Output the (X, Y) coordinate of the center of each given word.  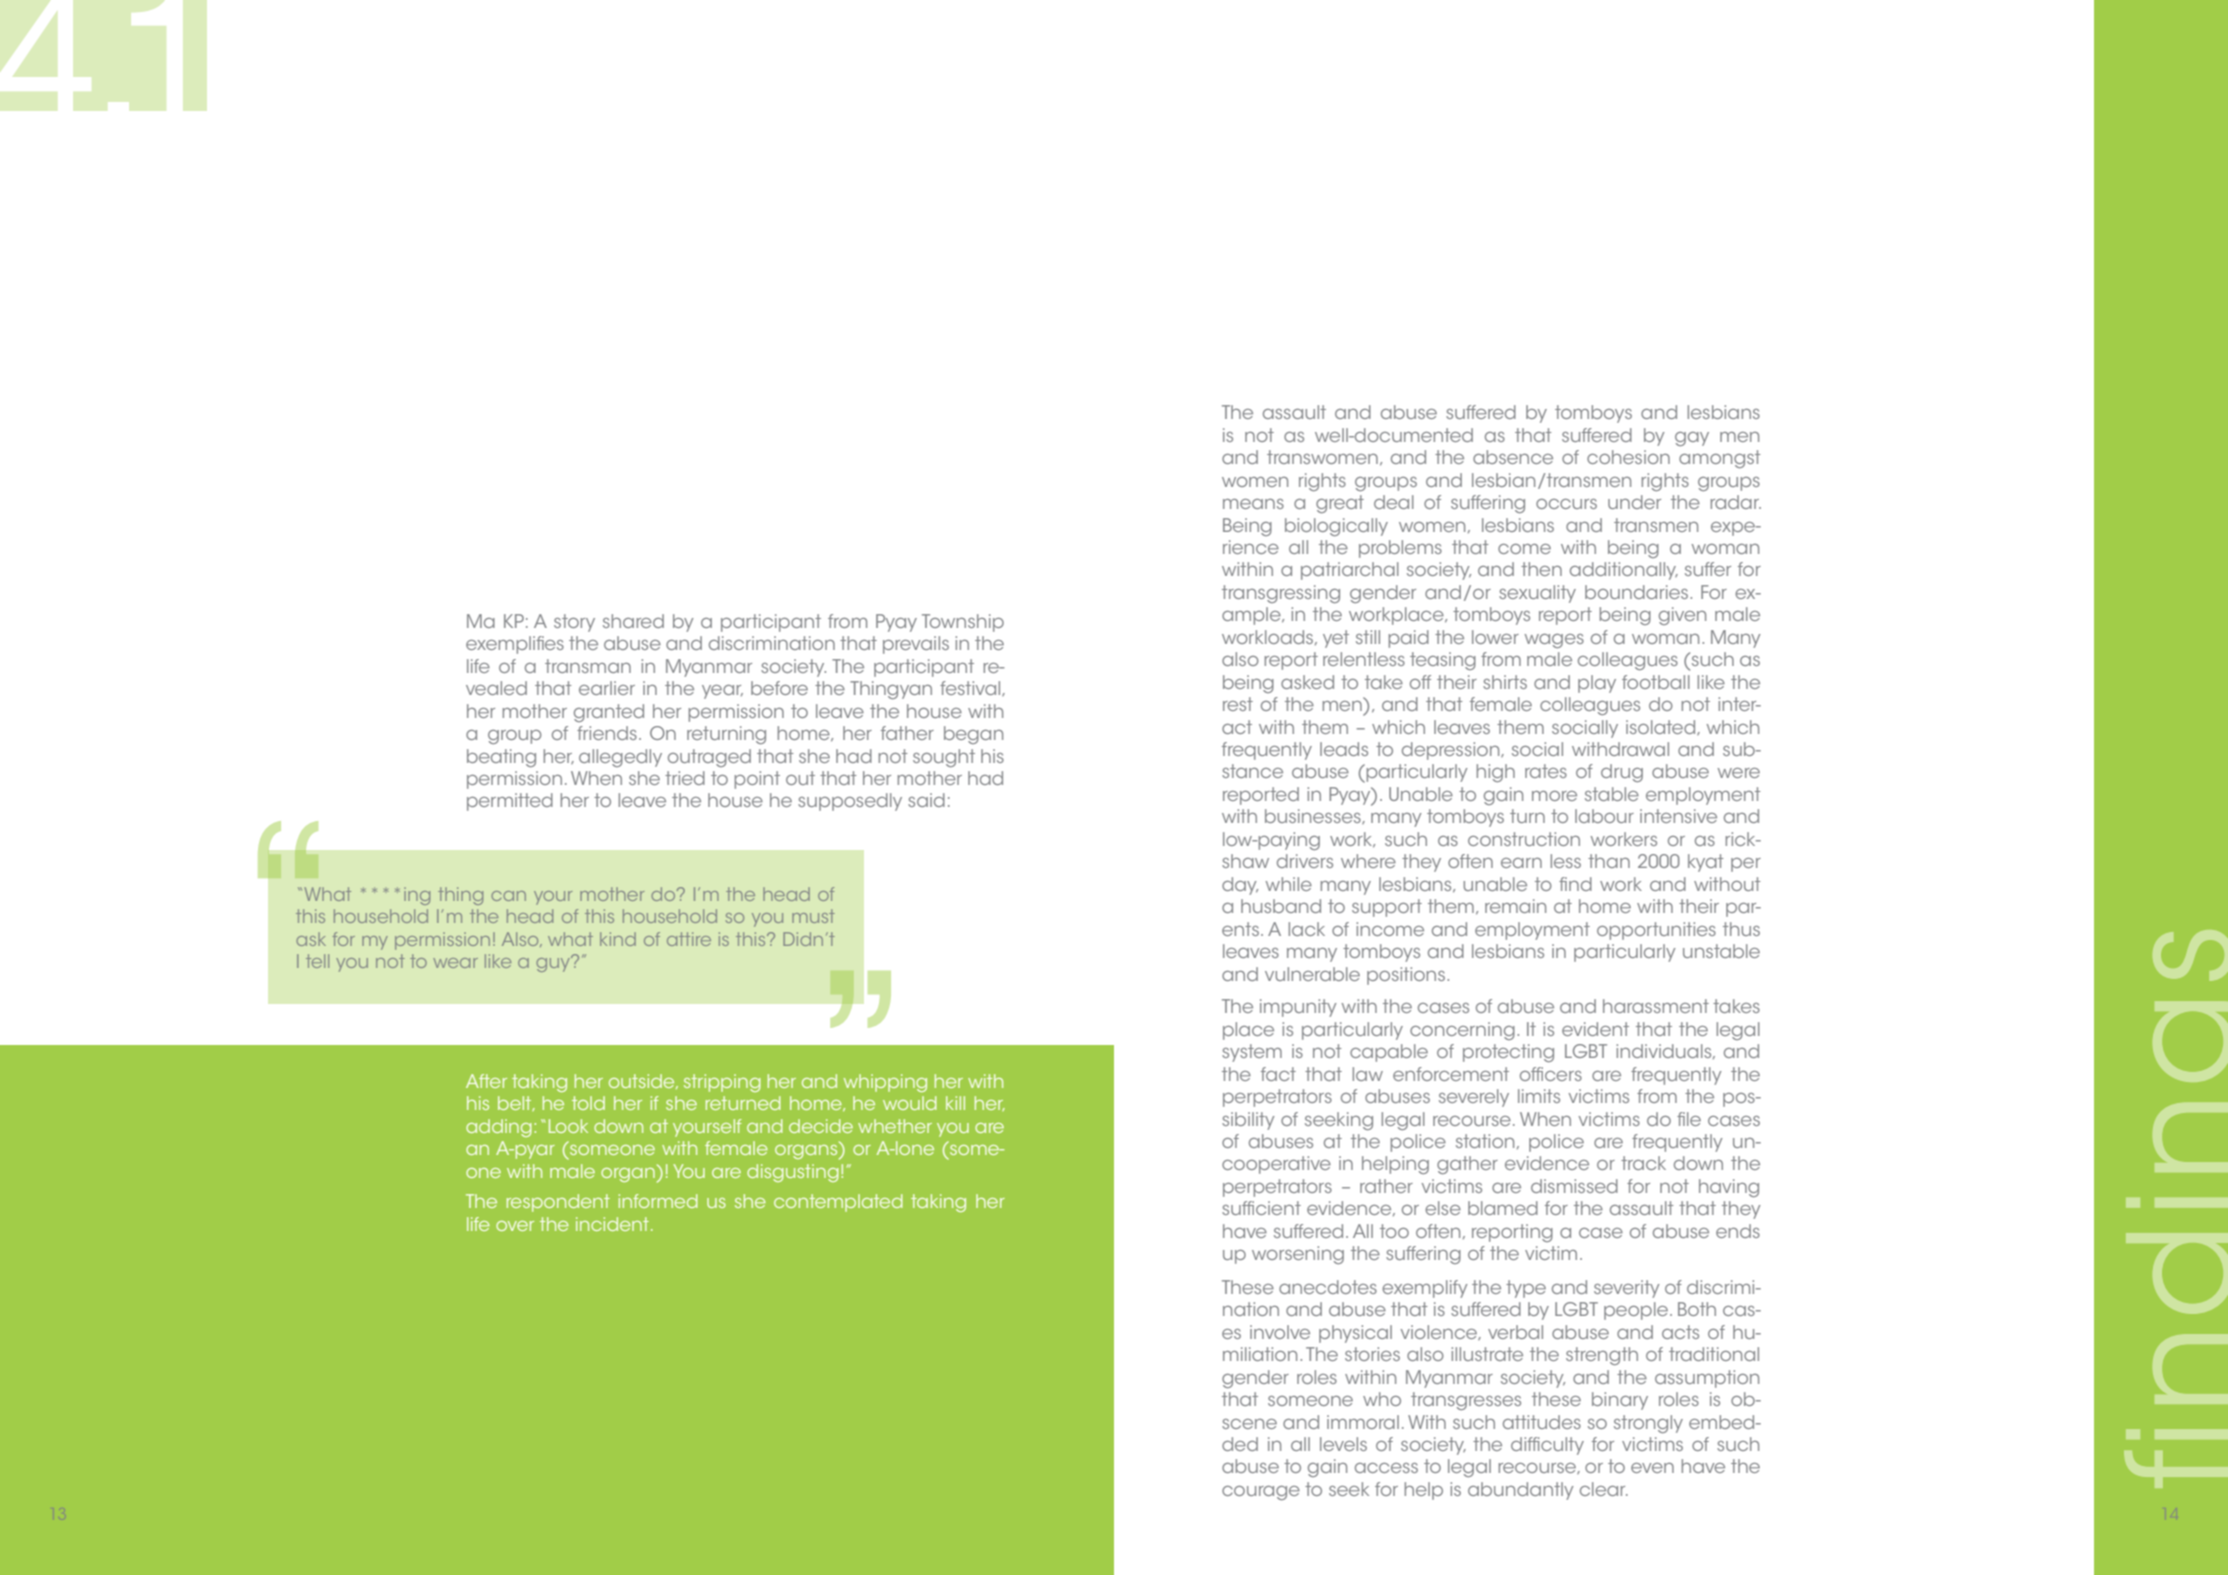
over (515, 1226)
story (574, 623)
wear (455, 963)
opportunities (1656, 931)
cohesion (1628, 457)
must (813, 916)
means (1253, 504)
